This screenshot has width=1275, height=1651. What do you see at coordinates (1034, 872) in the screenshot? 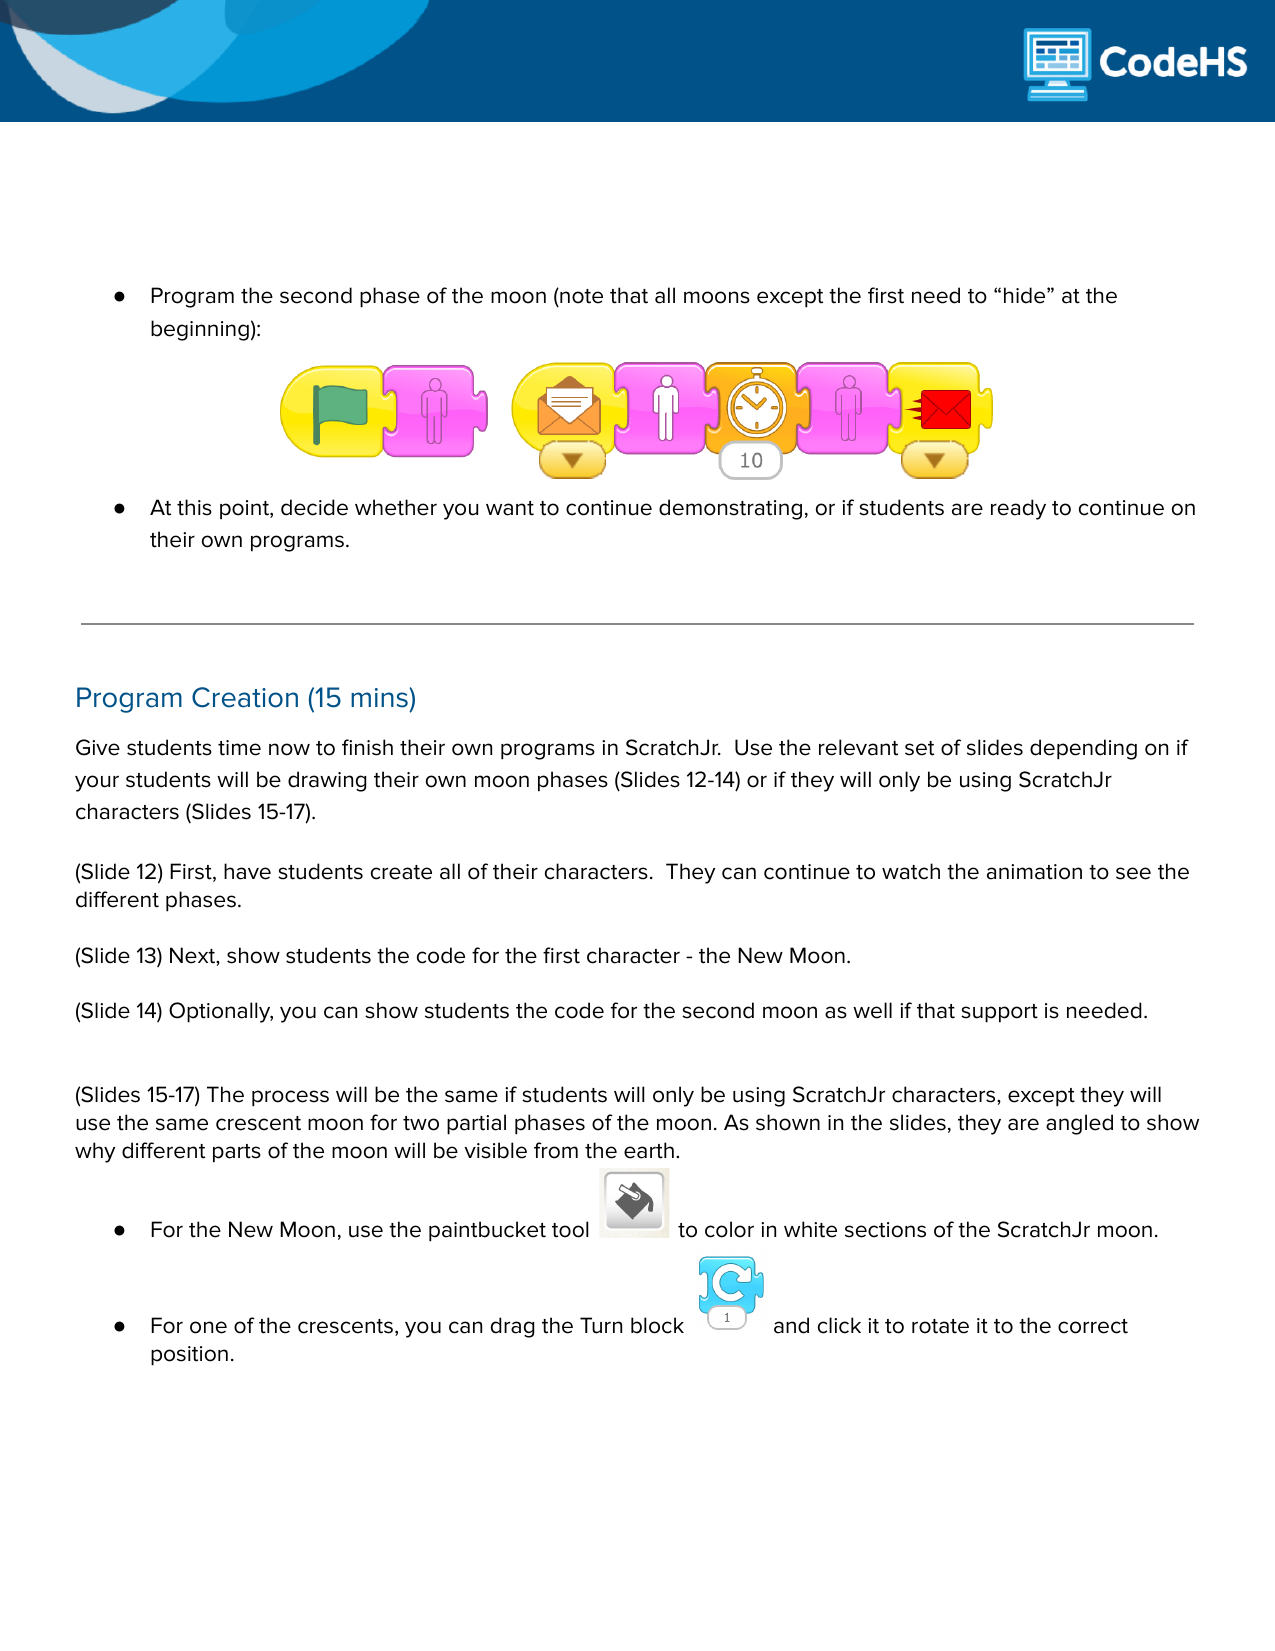
I see `animation` at bounding box center [1034, 872].
